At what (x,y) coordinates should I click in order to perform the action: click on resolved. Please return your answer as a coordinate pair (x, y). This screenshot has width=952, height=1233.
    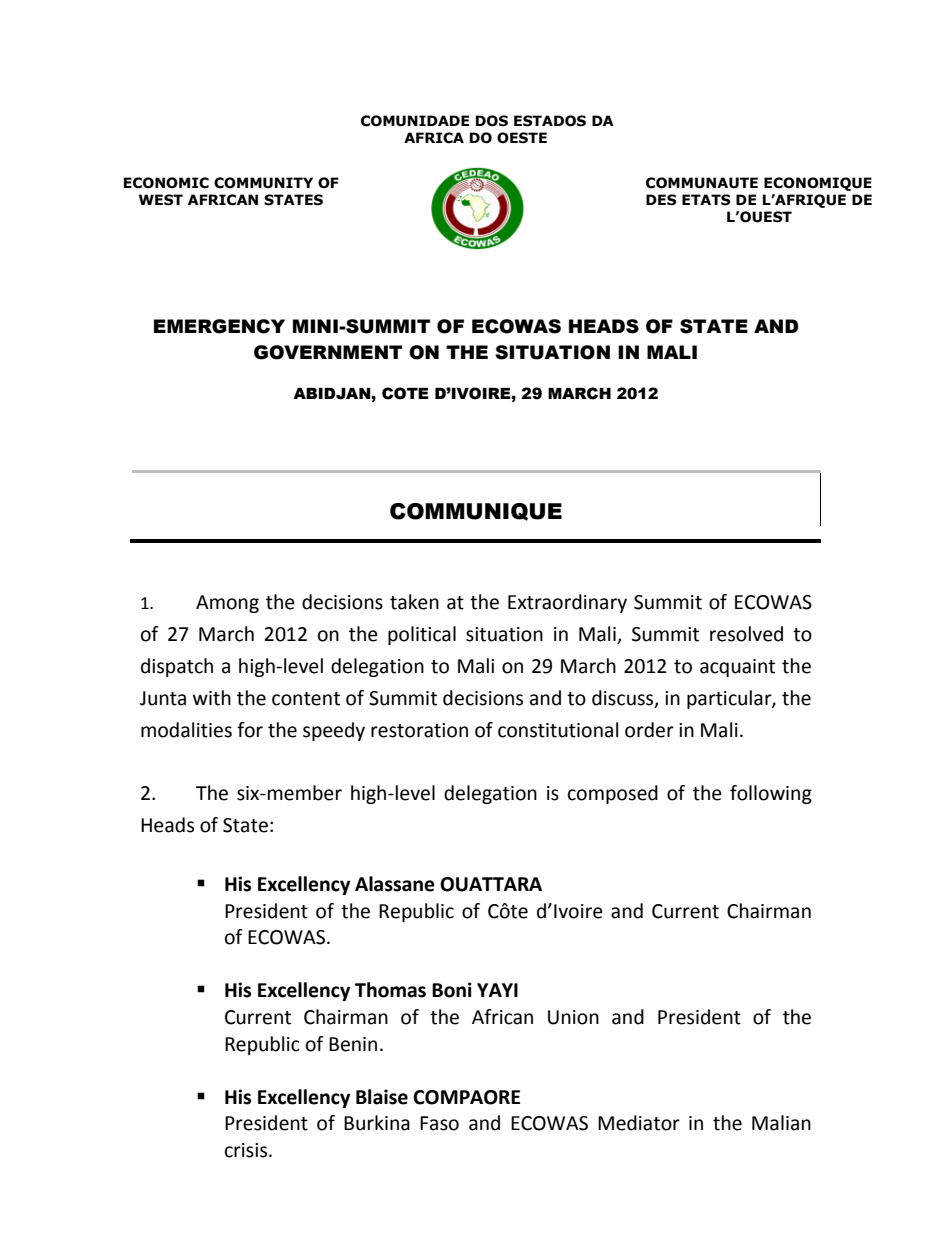
    Looking at the image, I should click on (746, 634).
